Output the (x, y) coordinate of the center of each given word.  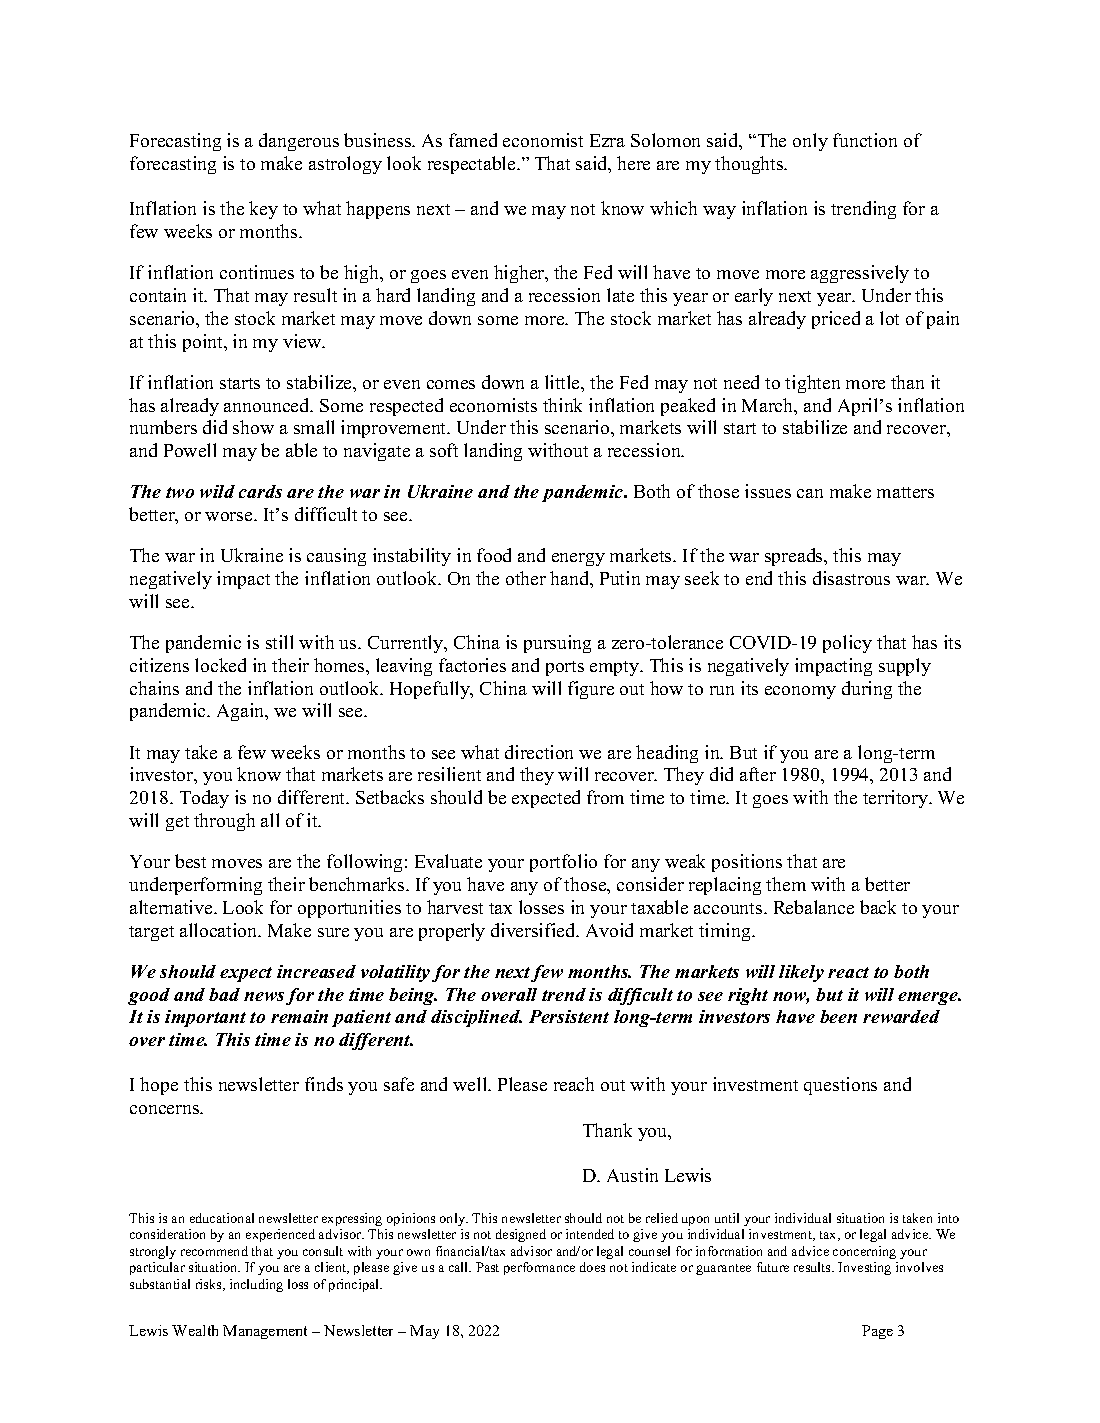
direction (539, 752)
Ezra (607, 140)
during (867, 690)
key (263, 210)
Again (242, 712)
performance (539, 1268)
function (865, 140)
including (256, 1285)
